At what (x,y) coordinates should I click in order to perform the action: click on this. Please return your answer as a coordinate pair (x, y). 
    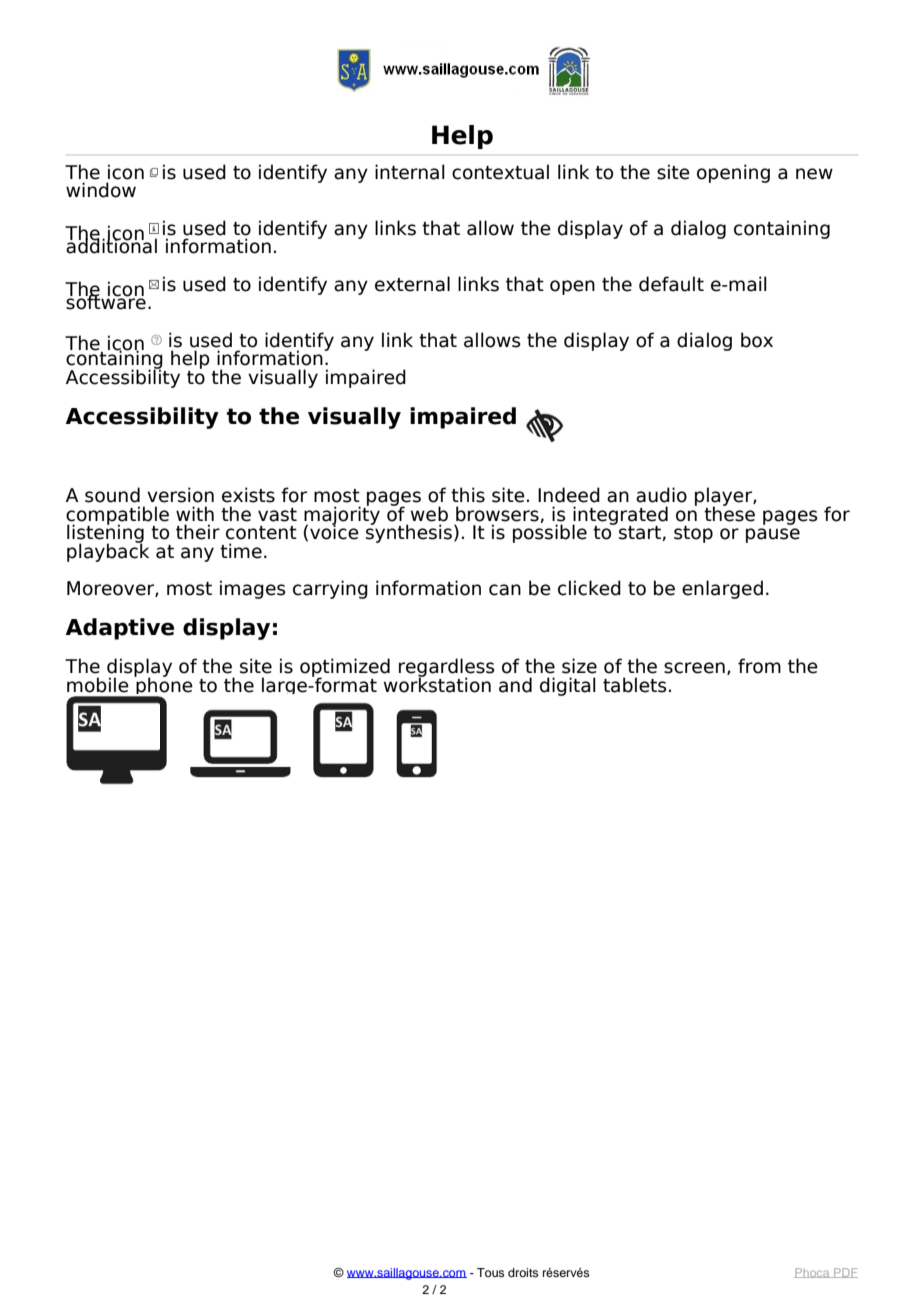
    Looking at the image, I should click on (468, 495).
